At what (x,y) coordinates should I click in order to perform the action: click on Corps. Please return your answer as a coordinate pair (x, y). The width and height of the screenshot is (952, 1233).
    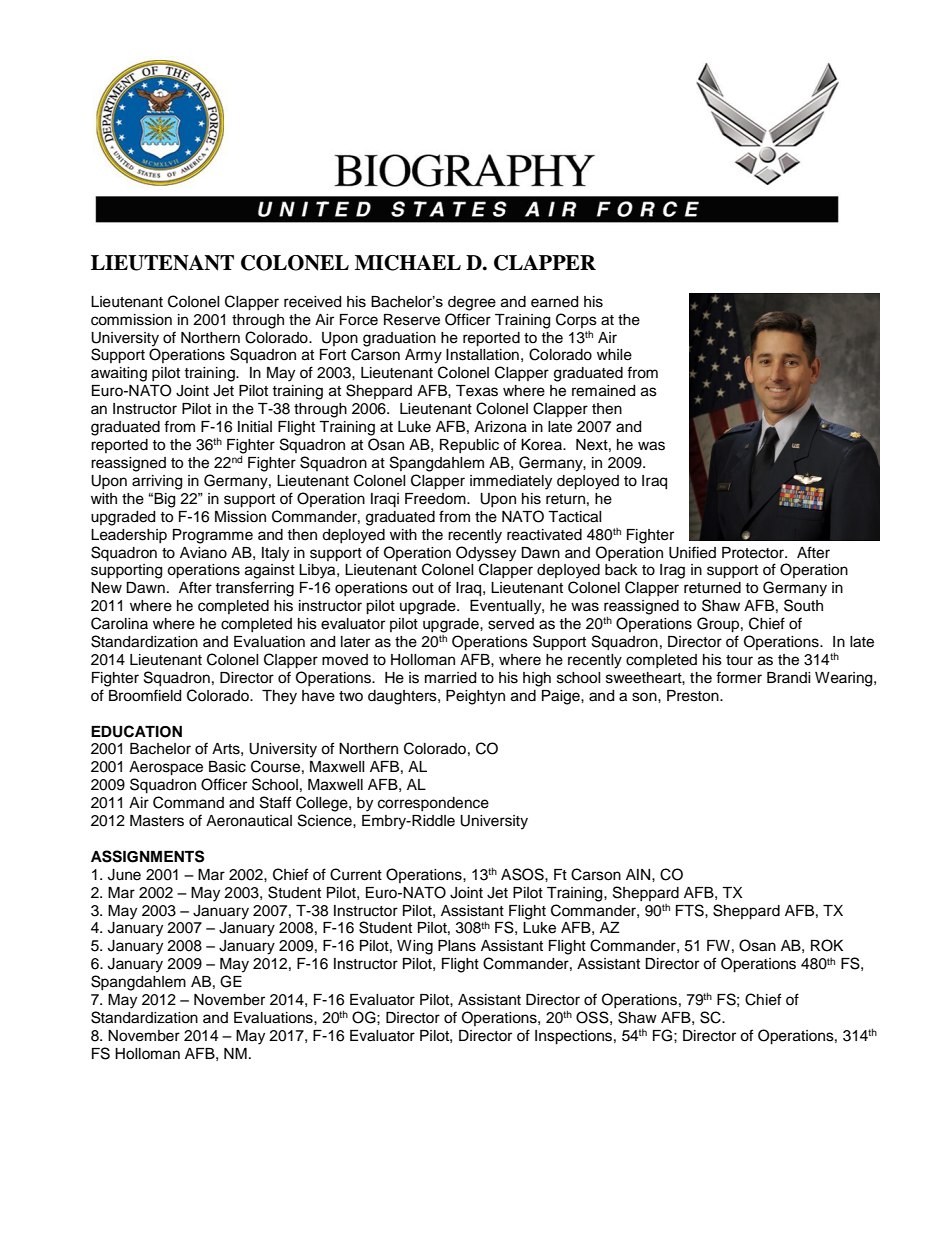
    Looking at the image, I should click on (576, 320).
